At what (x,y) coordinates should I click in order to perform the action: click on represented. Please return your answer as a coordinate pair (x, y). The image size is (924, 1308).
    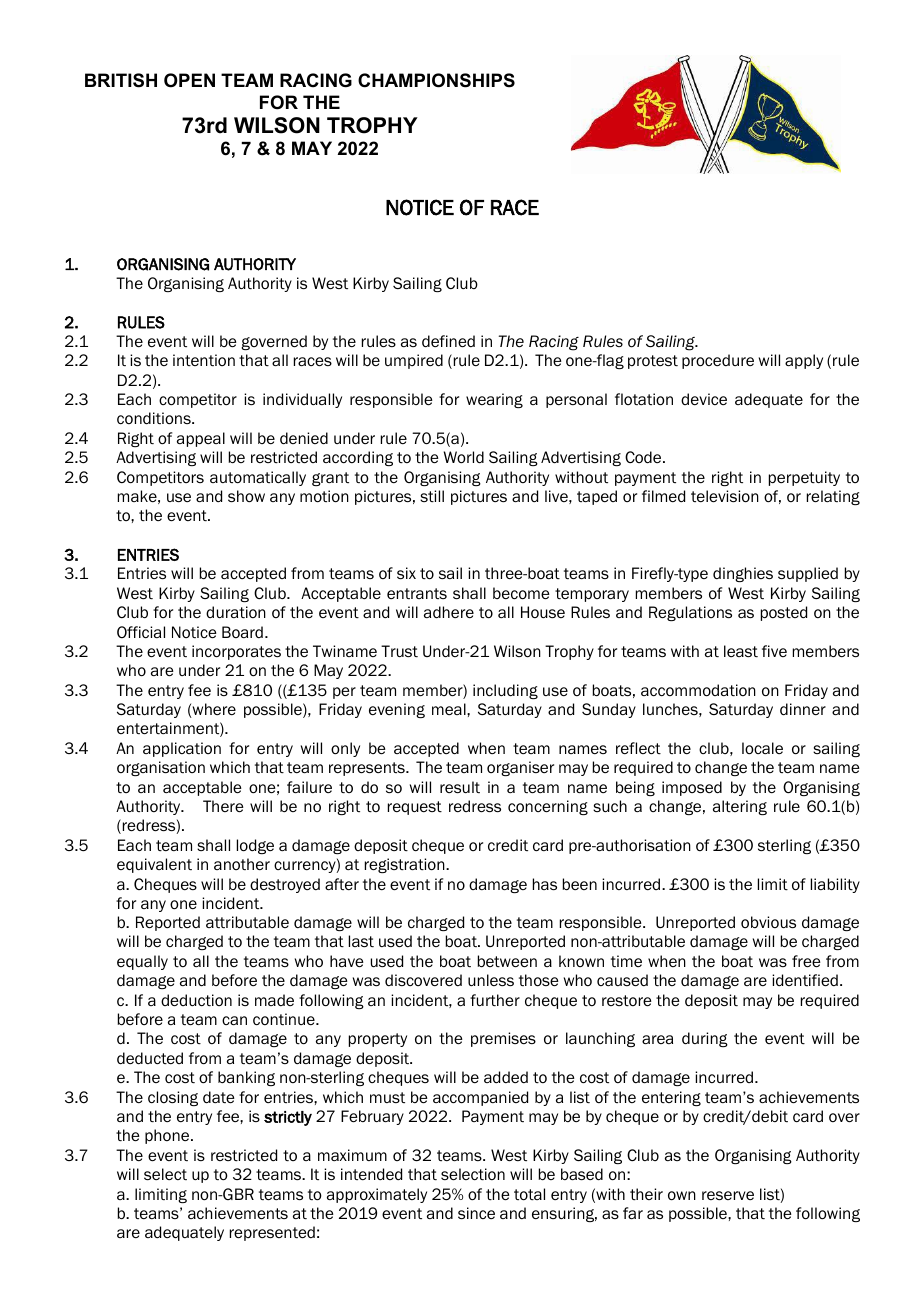
    Looking at the image, I should click on (272, 1233).
